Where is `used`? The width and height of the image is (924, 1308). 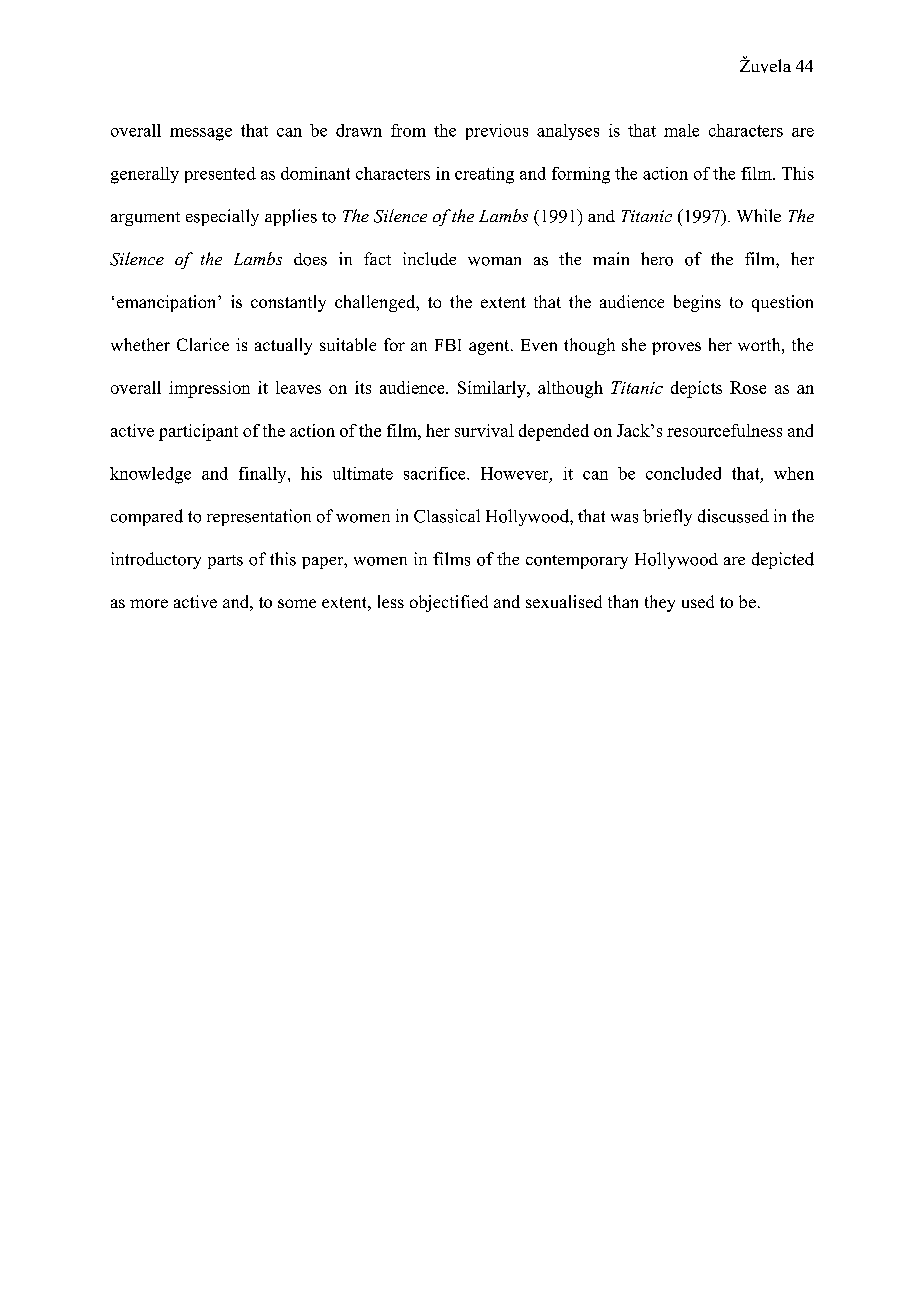 used is located at coordinates (698, 601).
